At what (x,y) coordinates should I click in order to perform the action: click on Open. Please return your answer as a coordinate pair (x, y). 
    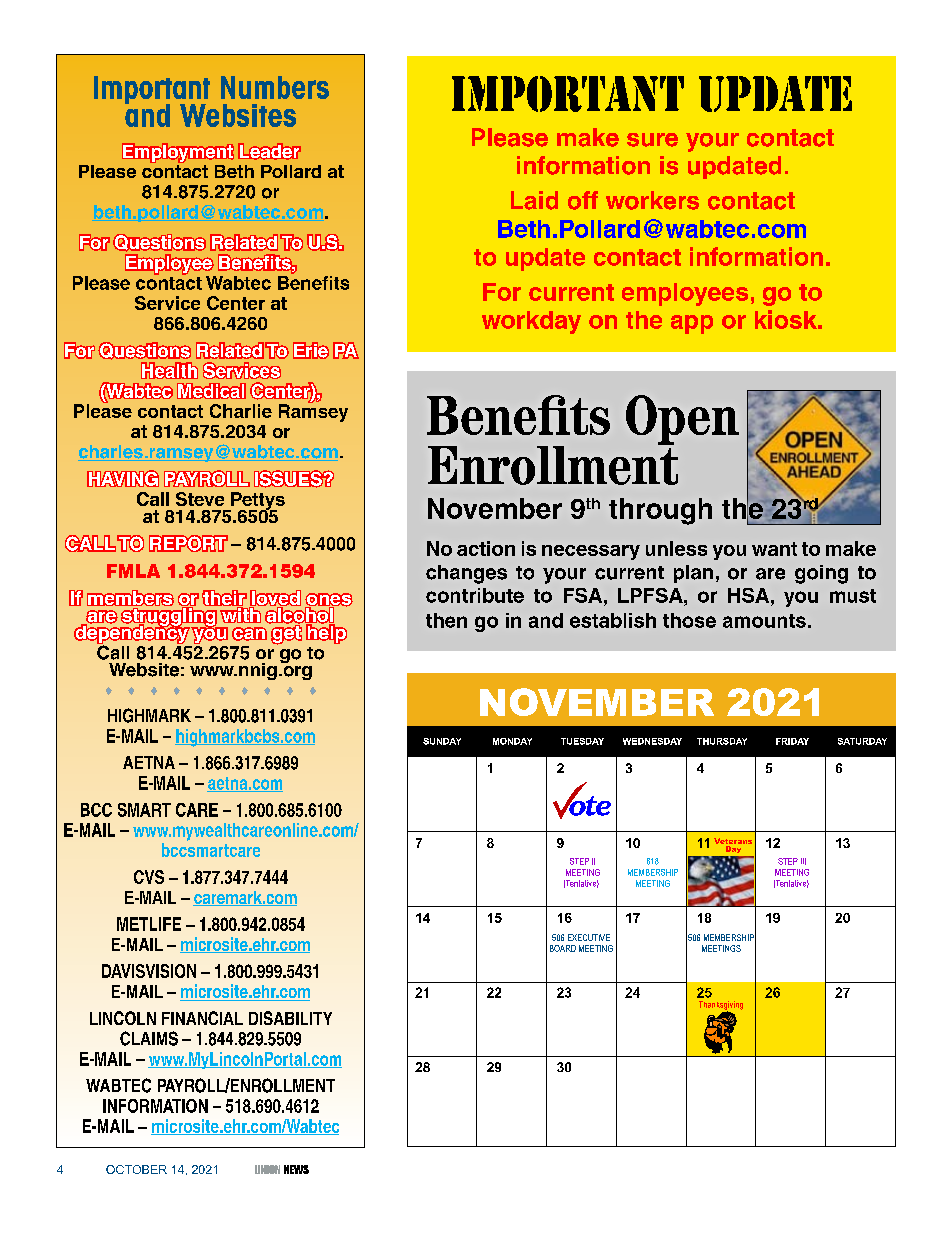
    Looking at the image, I should click on (682, 420).
